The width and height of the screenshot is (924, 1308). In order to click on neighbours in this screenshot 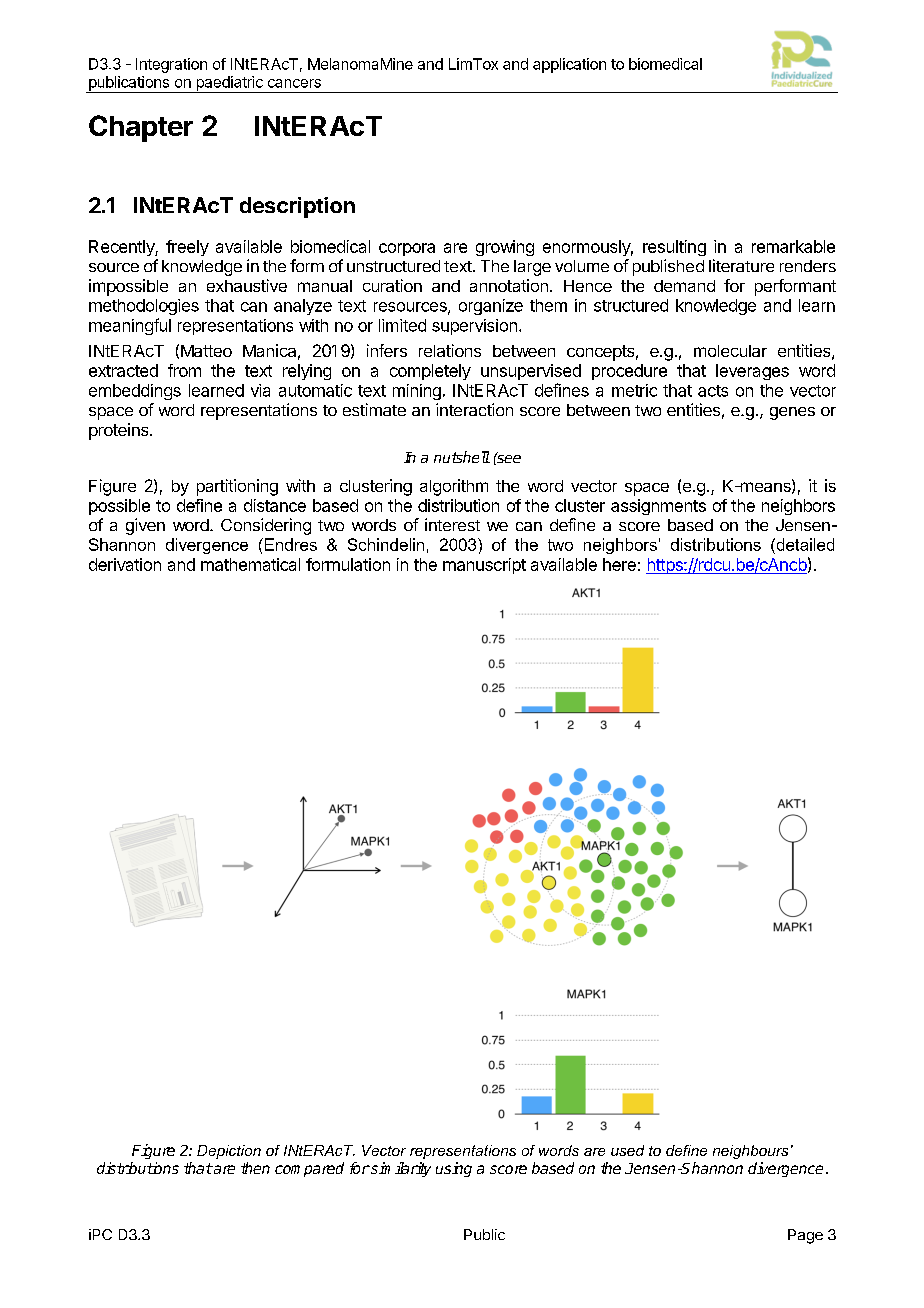, I will do `click(750, 1152)`.
